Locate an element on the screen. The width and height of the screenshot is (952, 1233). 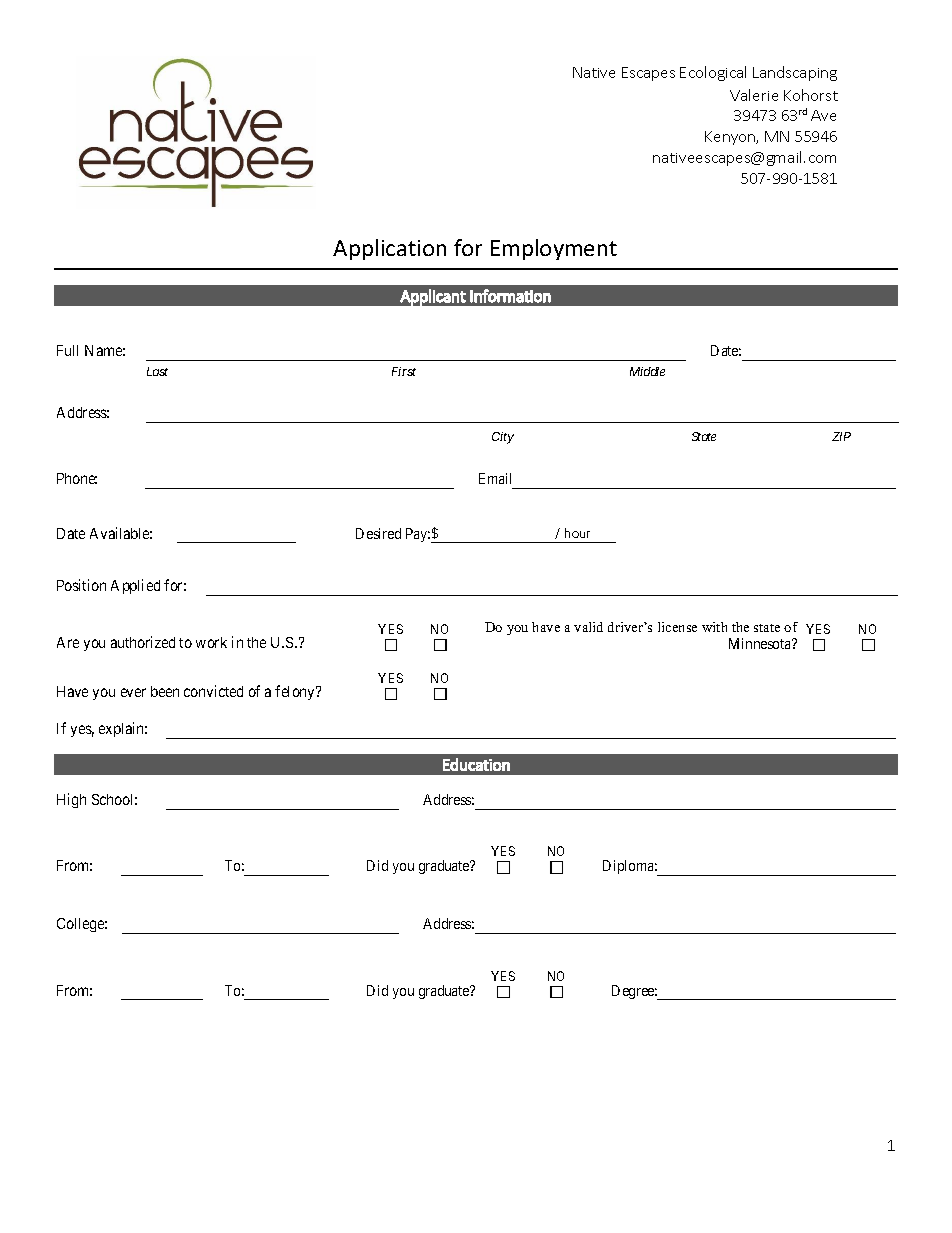
Application is located at coordinates (389, 249).
